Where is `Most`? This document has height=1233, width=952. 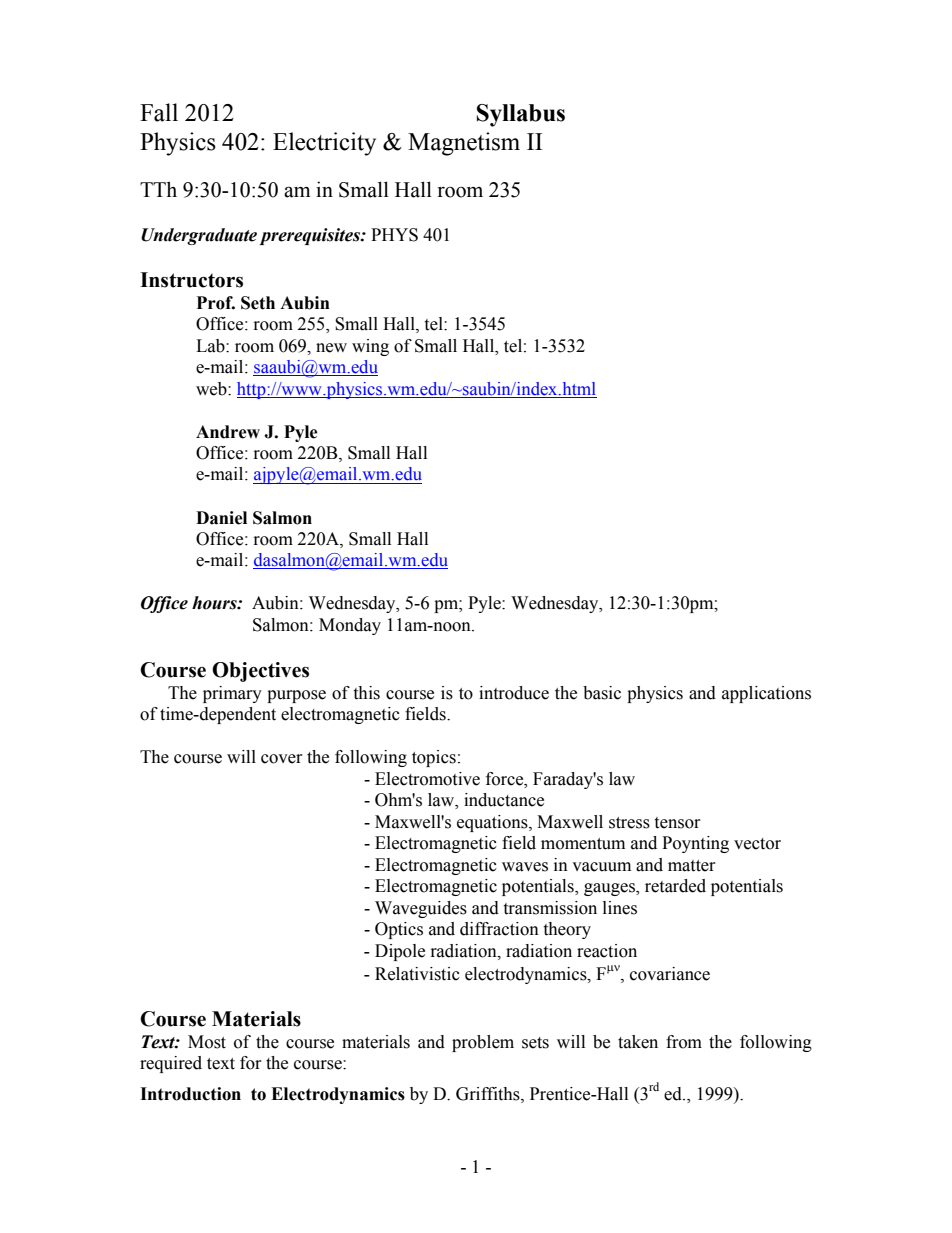
Most is located at coordinates (207, 1042).
